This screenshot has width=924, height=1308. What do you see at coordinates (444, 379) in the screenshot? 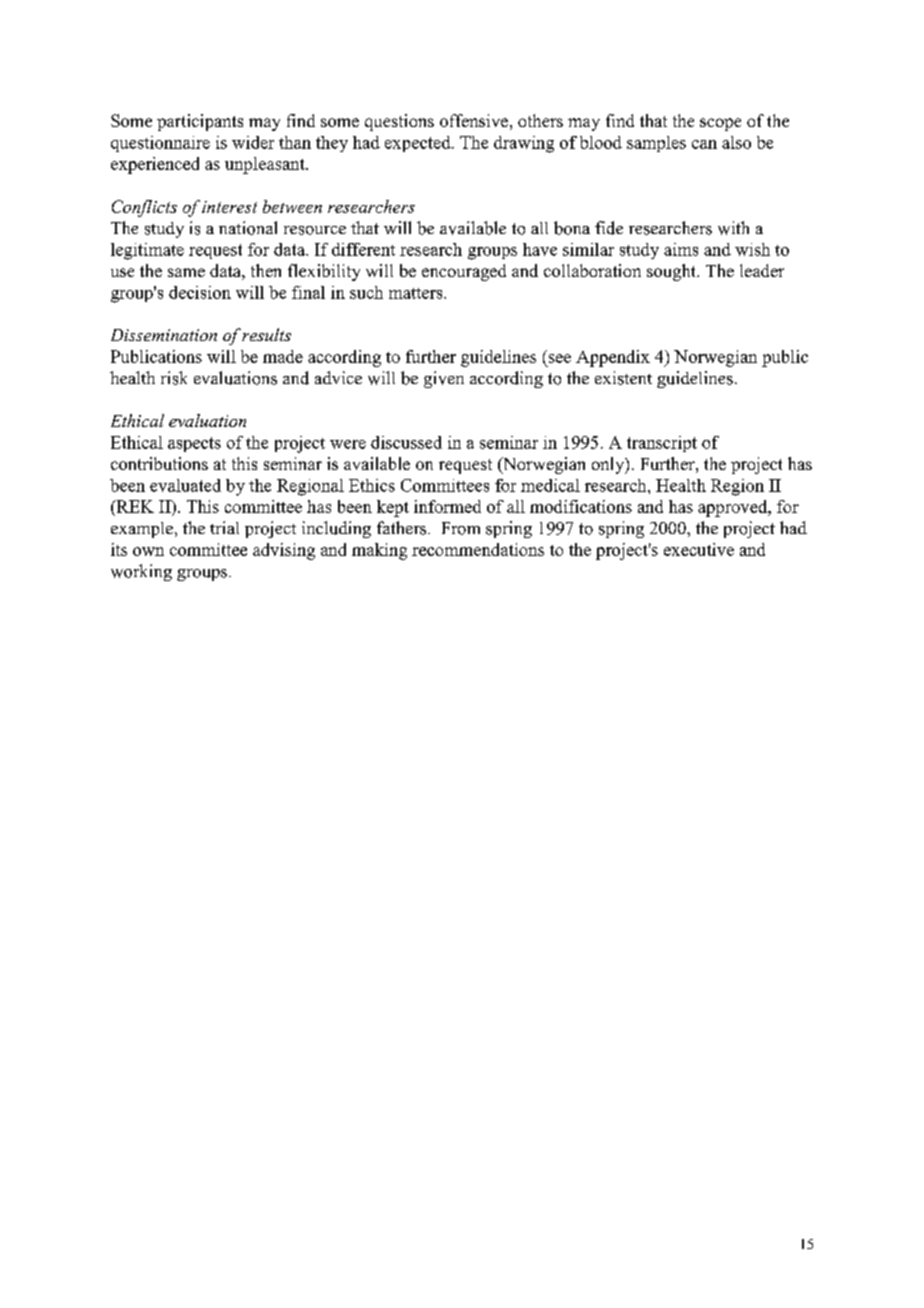
I see `given` at bounding box center [444, 379].
